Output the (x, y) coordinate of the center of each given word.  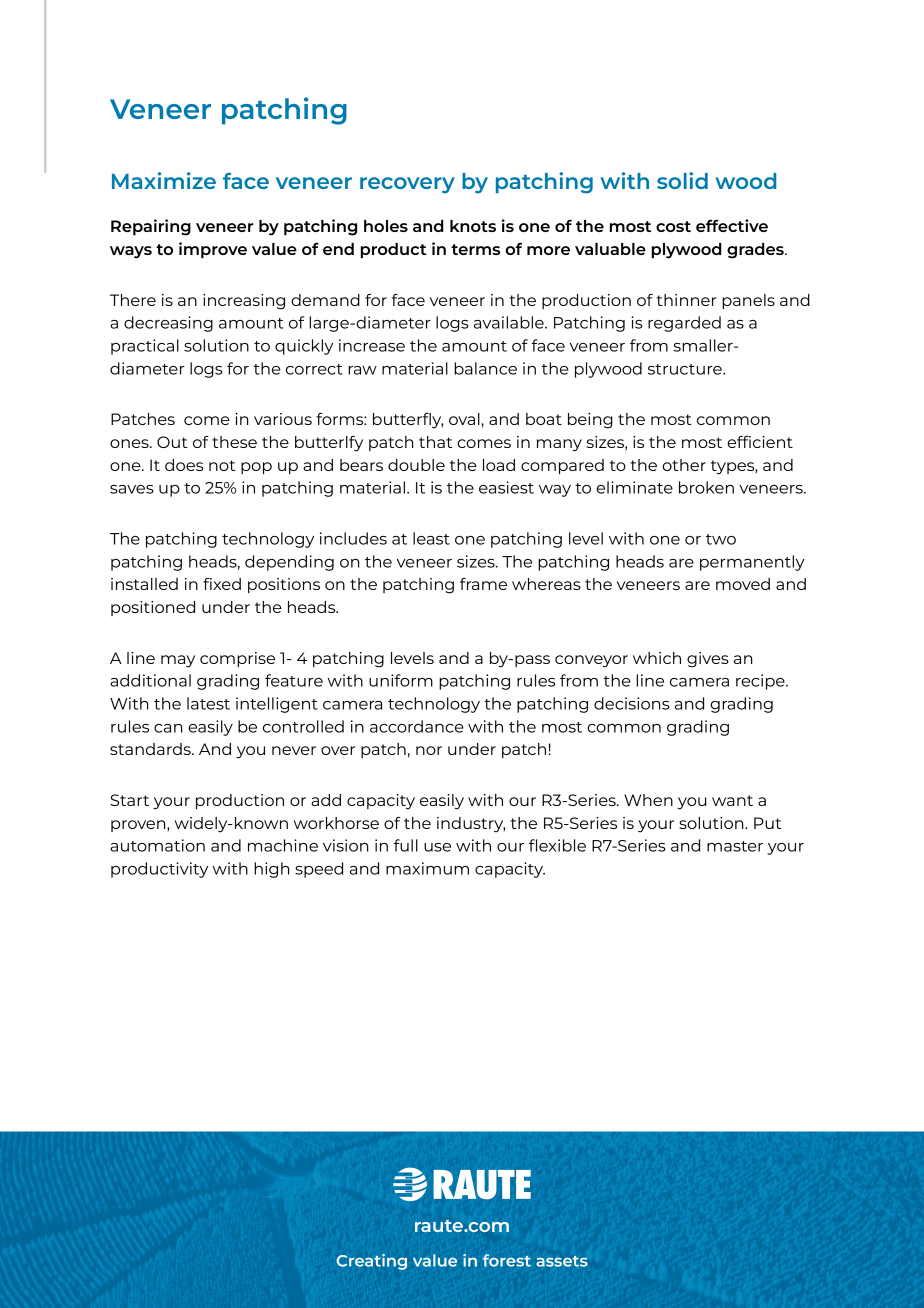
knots (473, 226)
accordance (417, 726)
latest (208, 703)
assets (562, 1261)
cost (673, 226)
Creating (372, 1262)
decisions (632, 703)
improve (213, 250)
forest (507, 1260)
